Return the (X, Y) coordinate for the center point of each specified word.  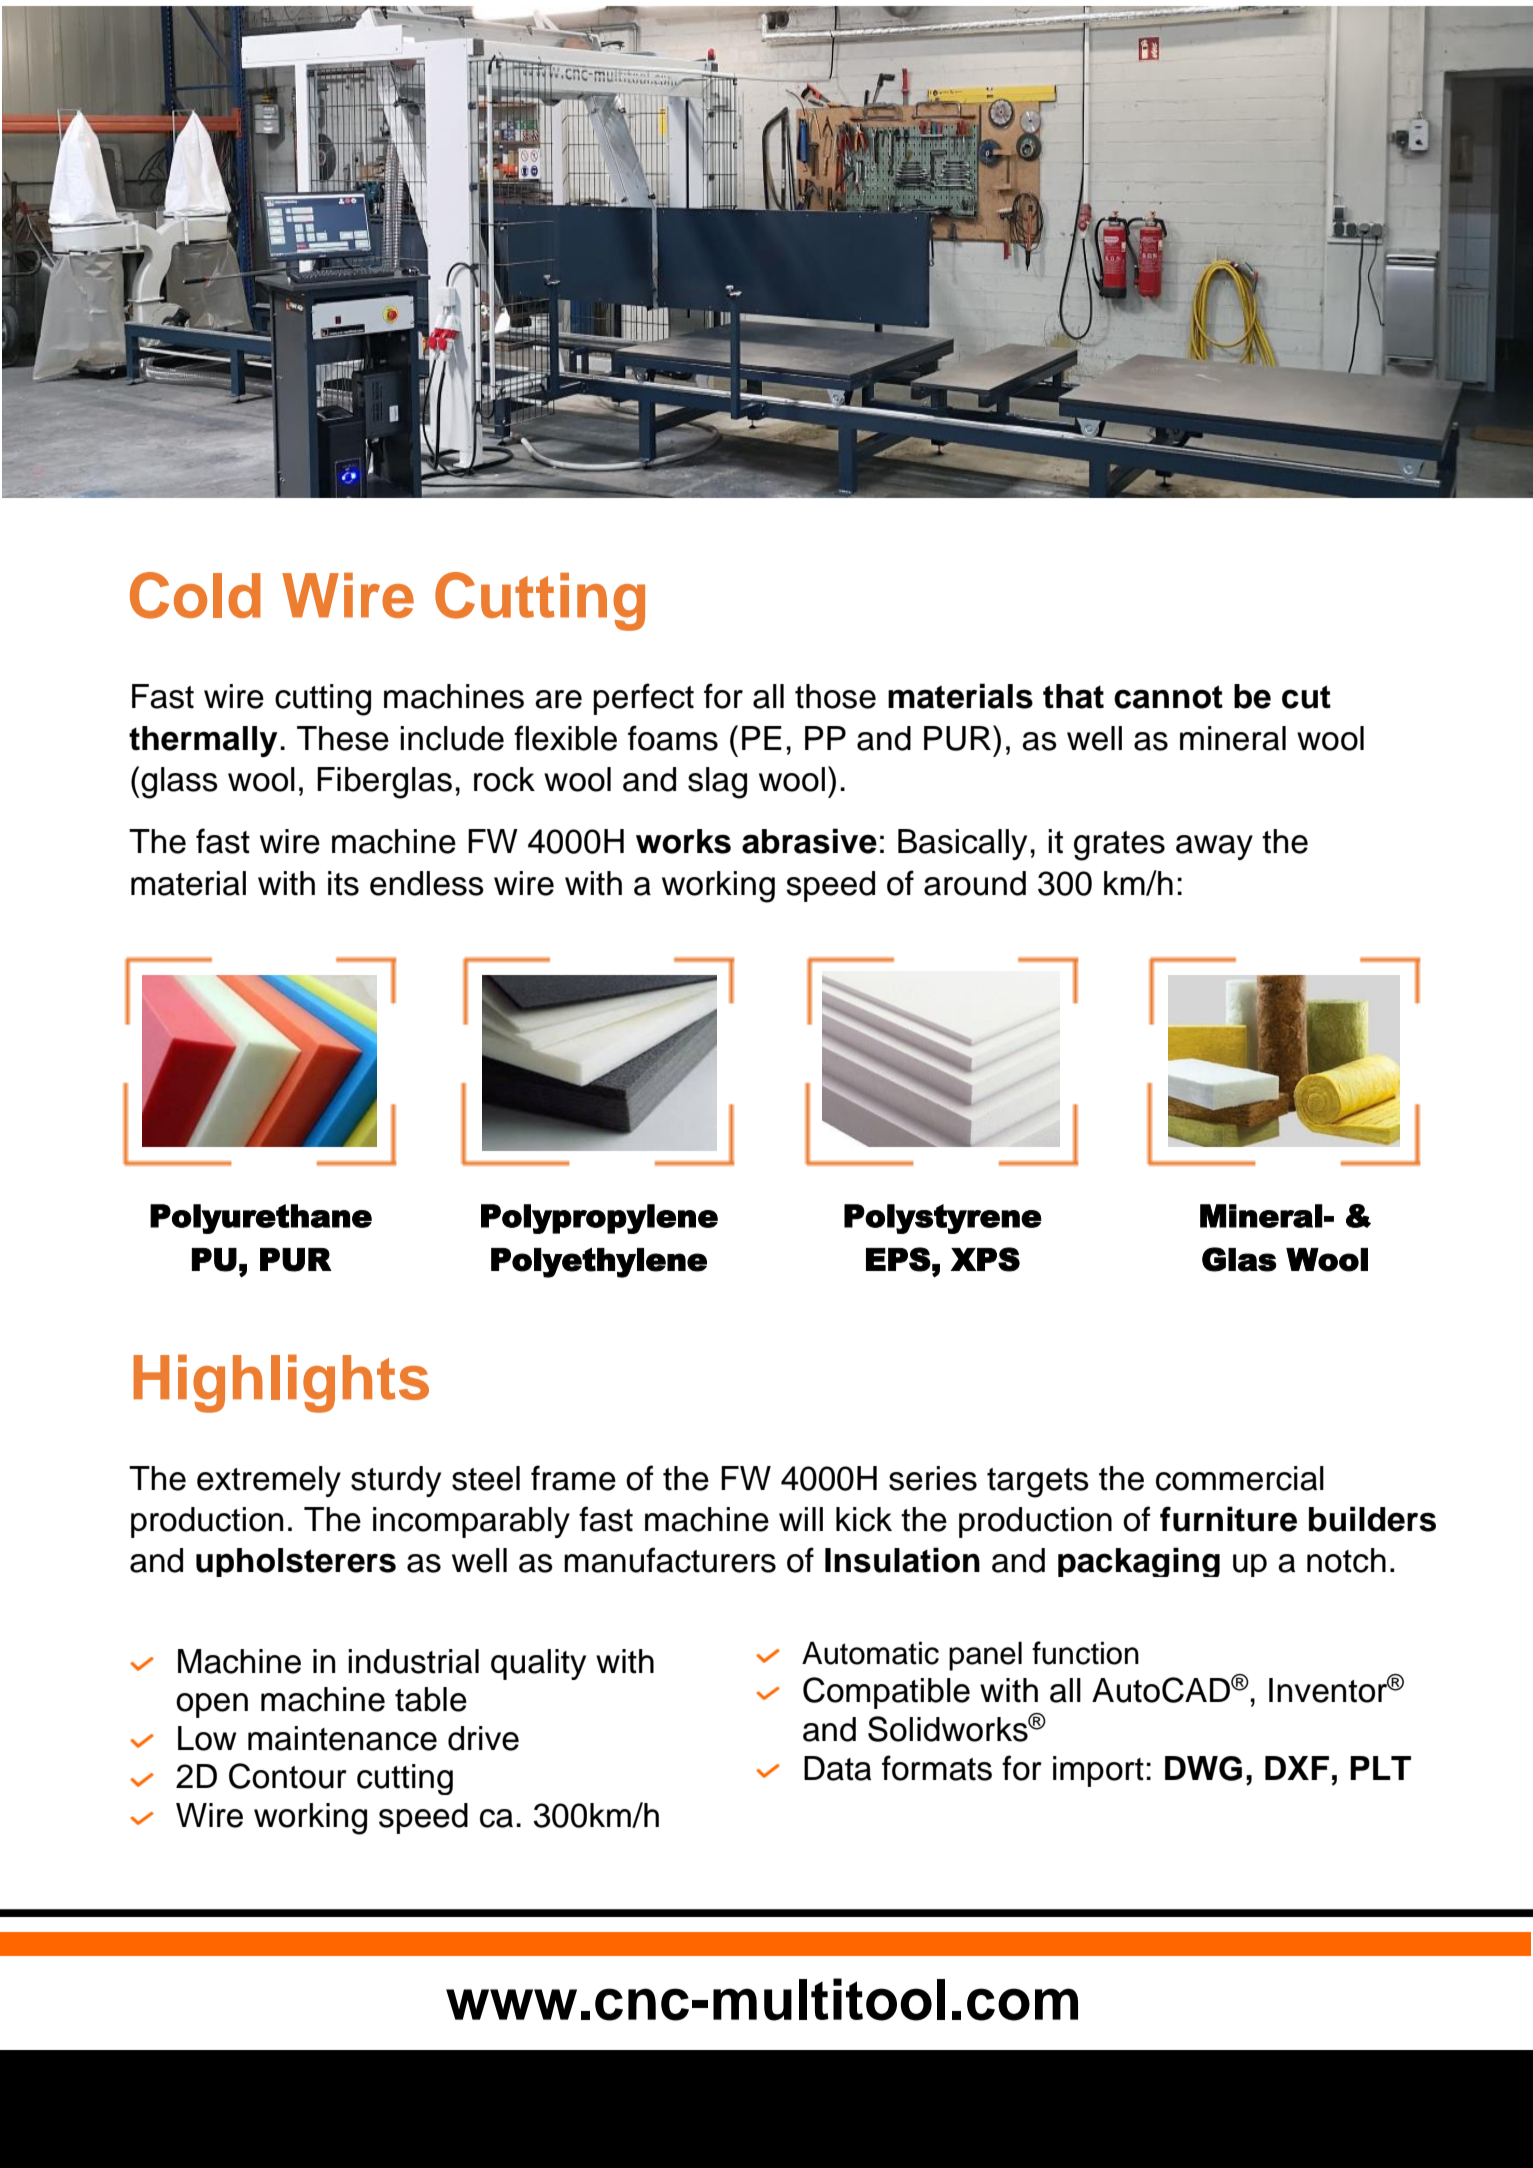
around (975, 883)
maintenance (342, 1738)
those (835, 696)
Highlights (281, 1383)
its (343, 883)
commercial (1240, 1478)
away (1214, 847)
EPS (898, 1259)
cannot (1168, 697)
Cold (195, 595)
